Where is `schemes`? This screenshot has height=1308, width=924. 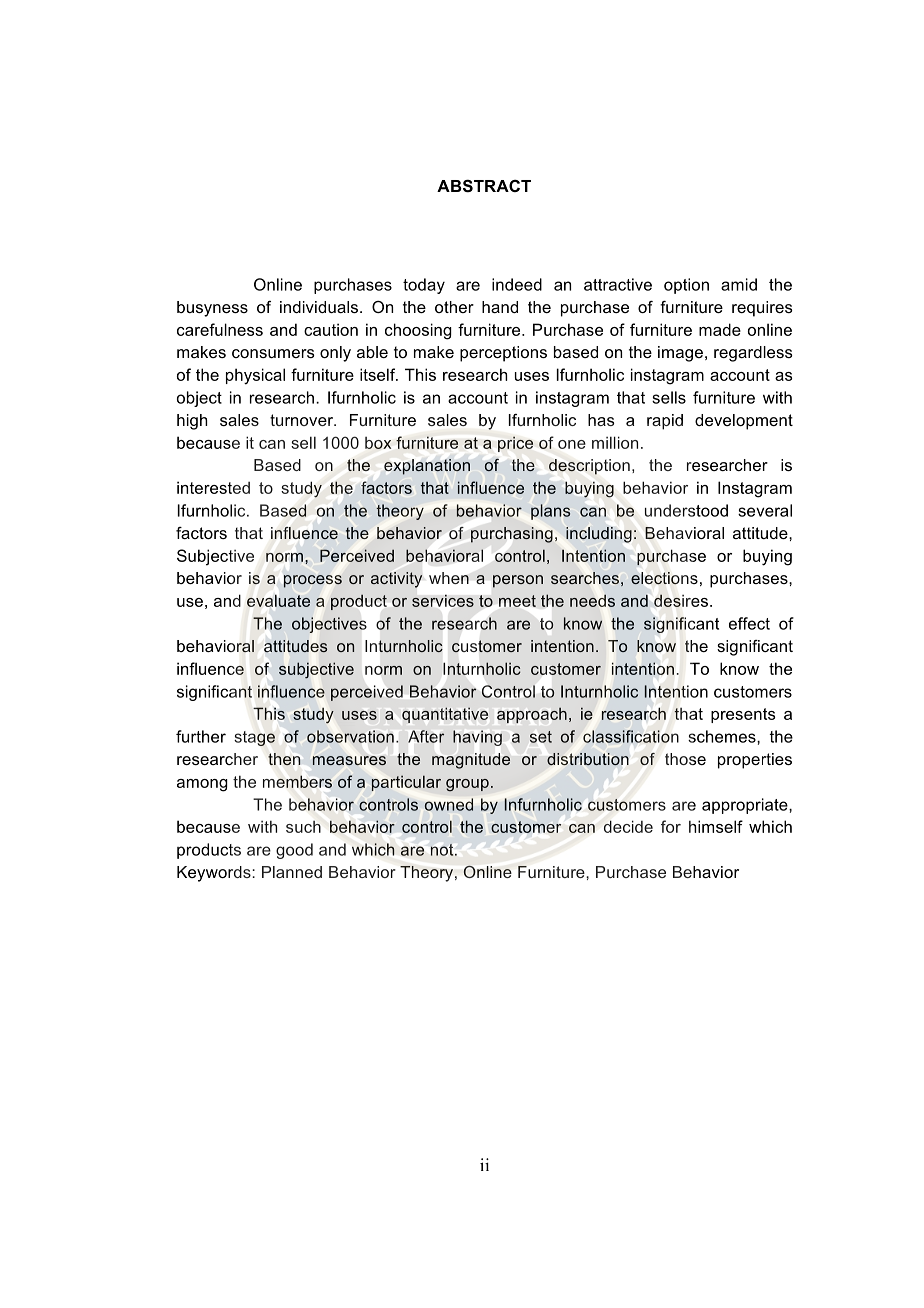 schemes is located at coordinates (723, 736).
